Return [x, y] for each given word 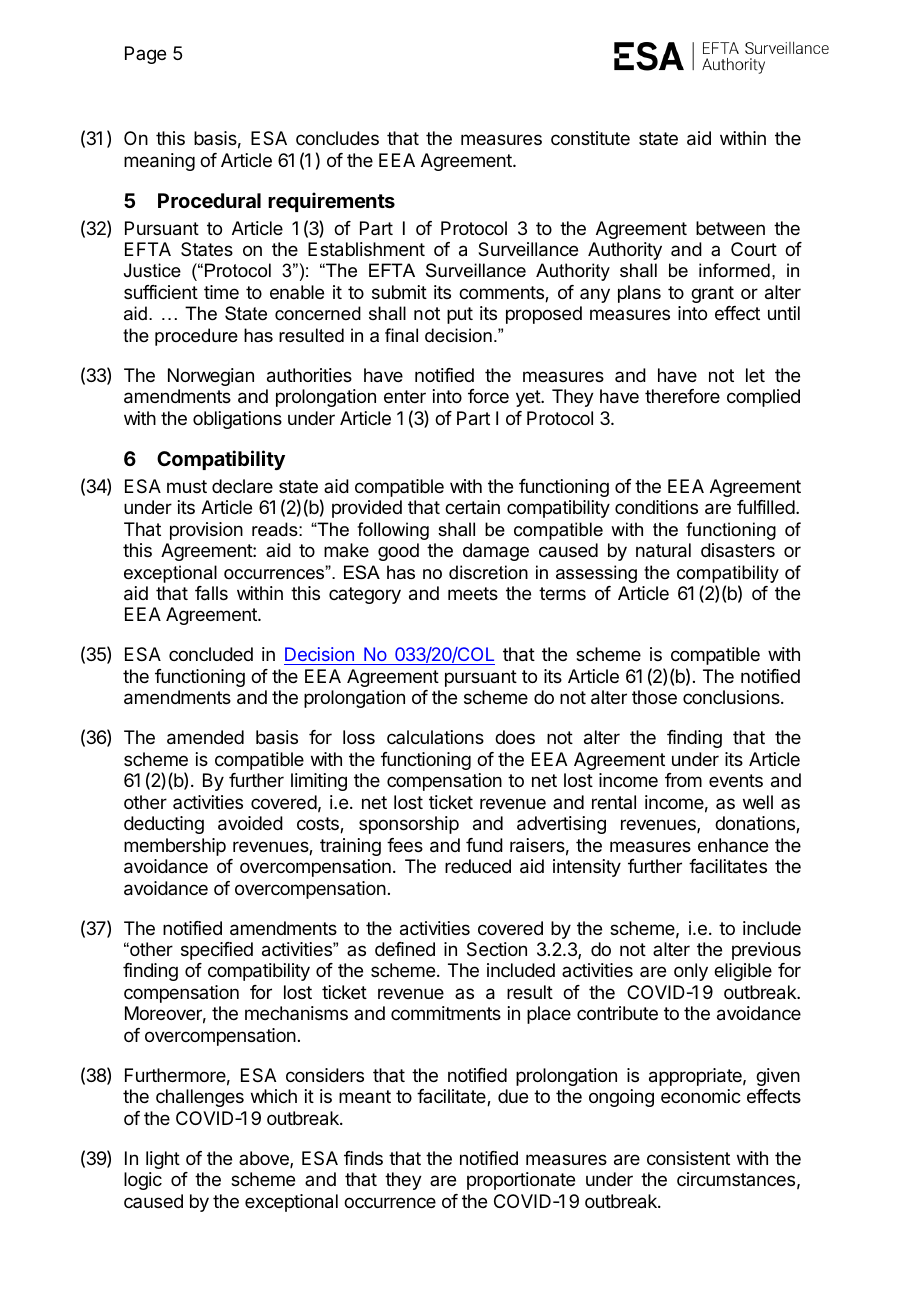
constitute [590, 138]
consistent [688, 1158]
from [683, 780]
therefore [682, 396]
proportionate [521, 1181]
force [488, 396]
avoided [250, 823]
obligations [237, 420]
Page [145, 55]
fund [484, 845]
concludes [337, 138]
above [265, 1159]
